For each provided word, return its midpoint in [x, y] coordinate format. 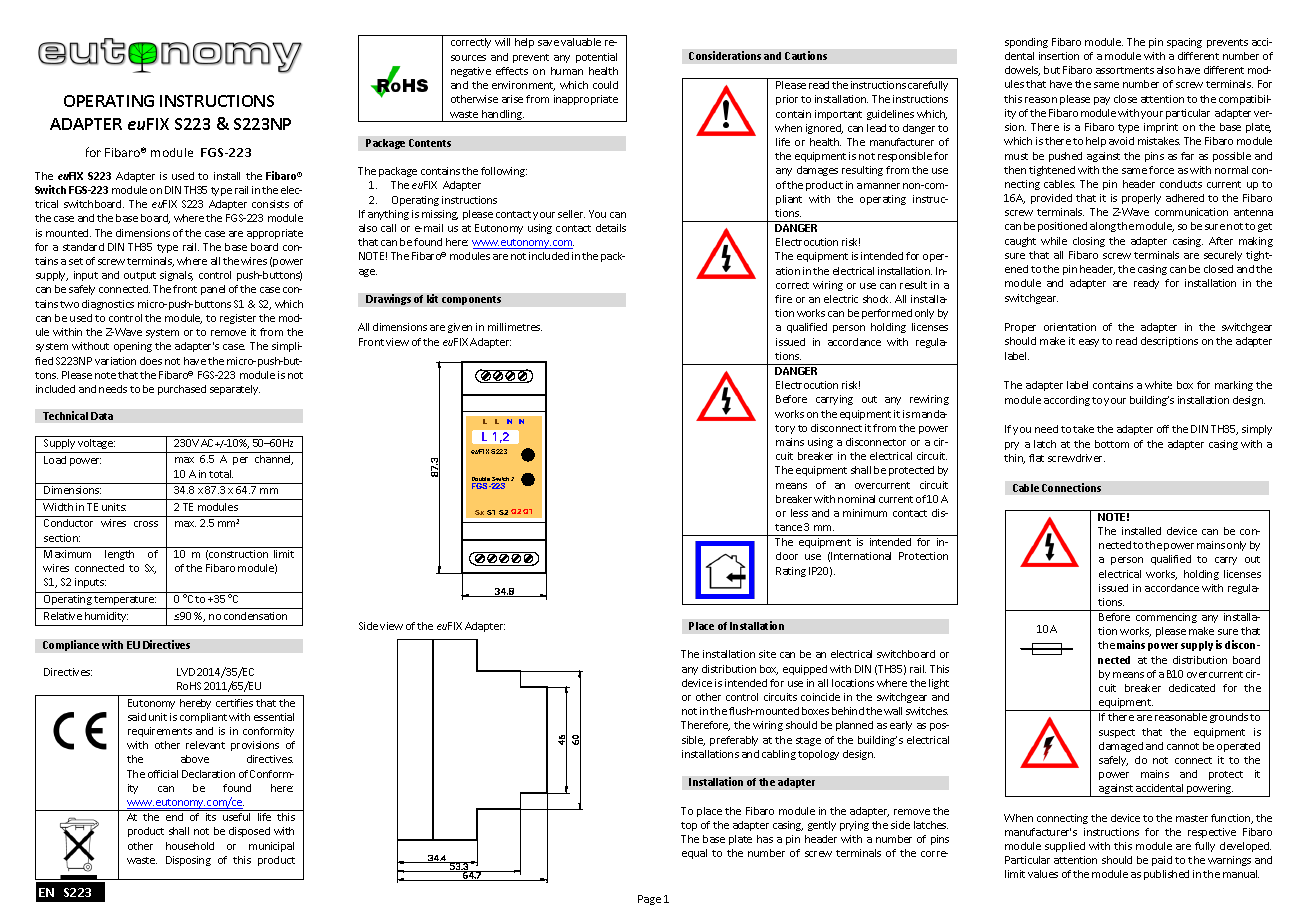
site [767, 654]
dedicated [1192, 688]
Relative [63, 616]
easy [1089, 343]
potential [596, 58]
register [238, 319]
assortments [1125, 70]
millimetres [515, 327]
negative [471, 72]
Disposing [188, 861]
